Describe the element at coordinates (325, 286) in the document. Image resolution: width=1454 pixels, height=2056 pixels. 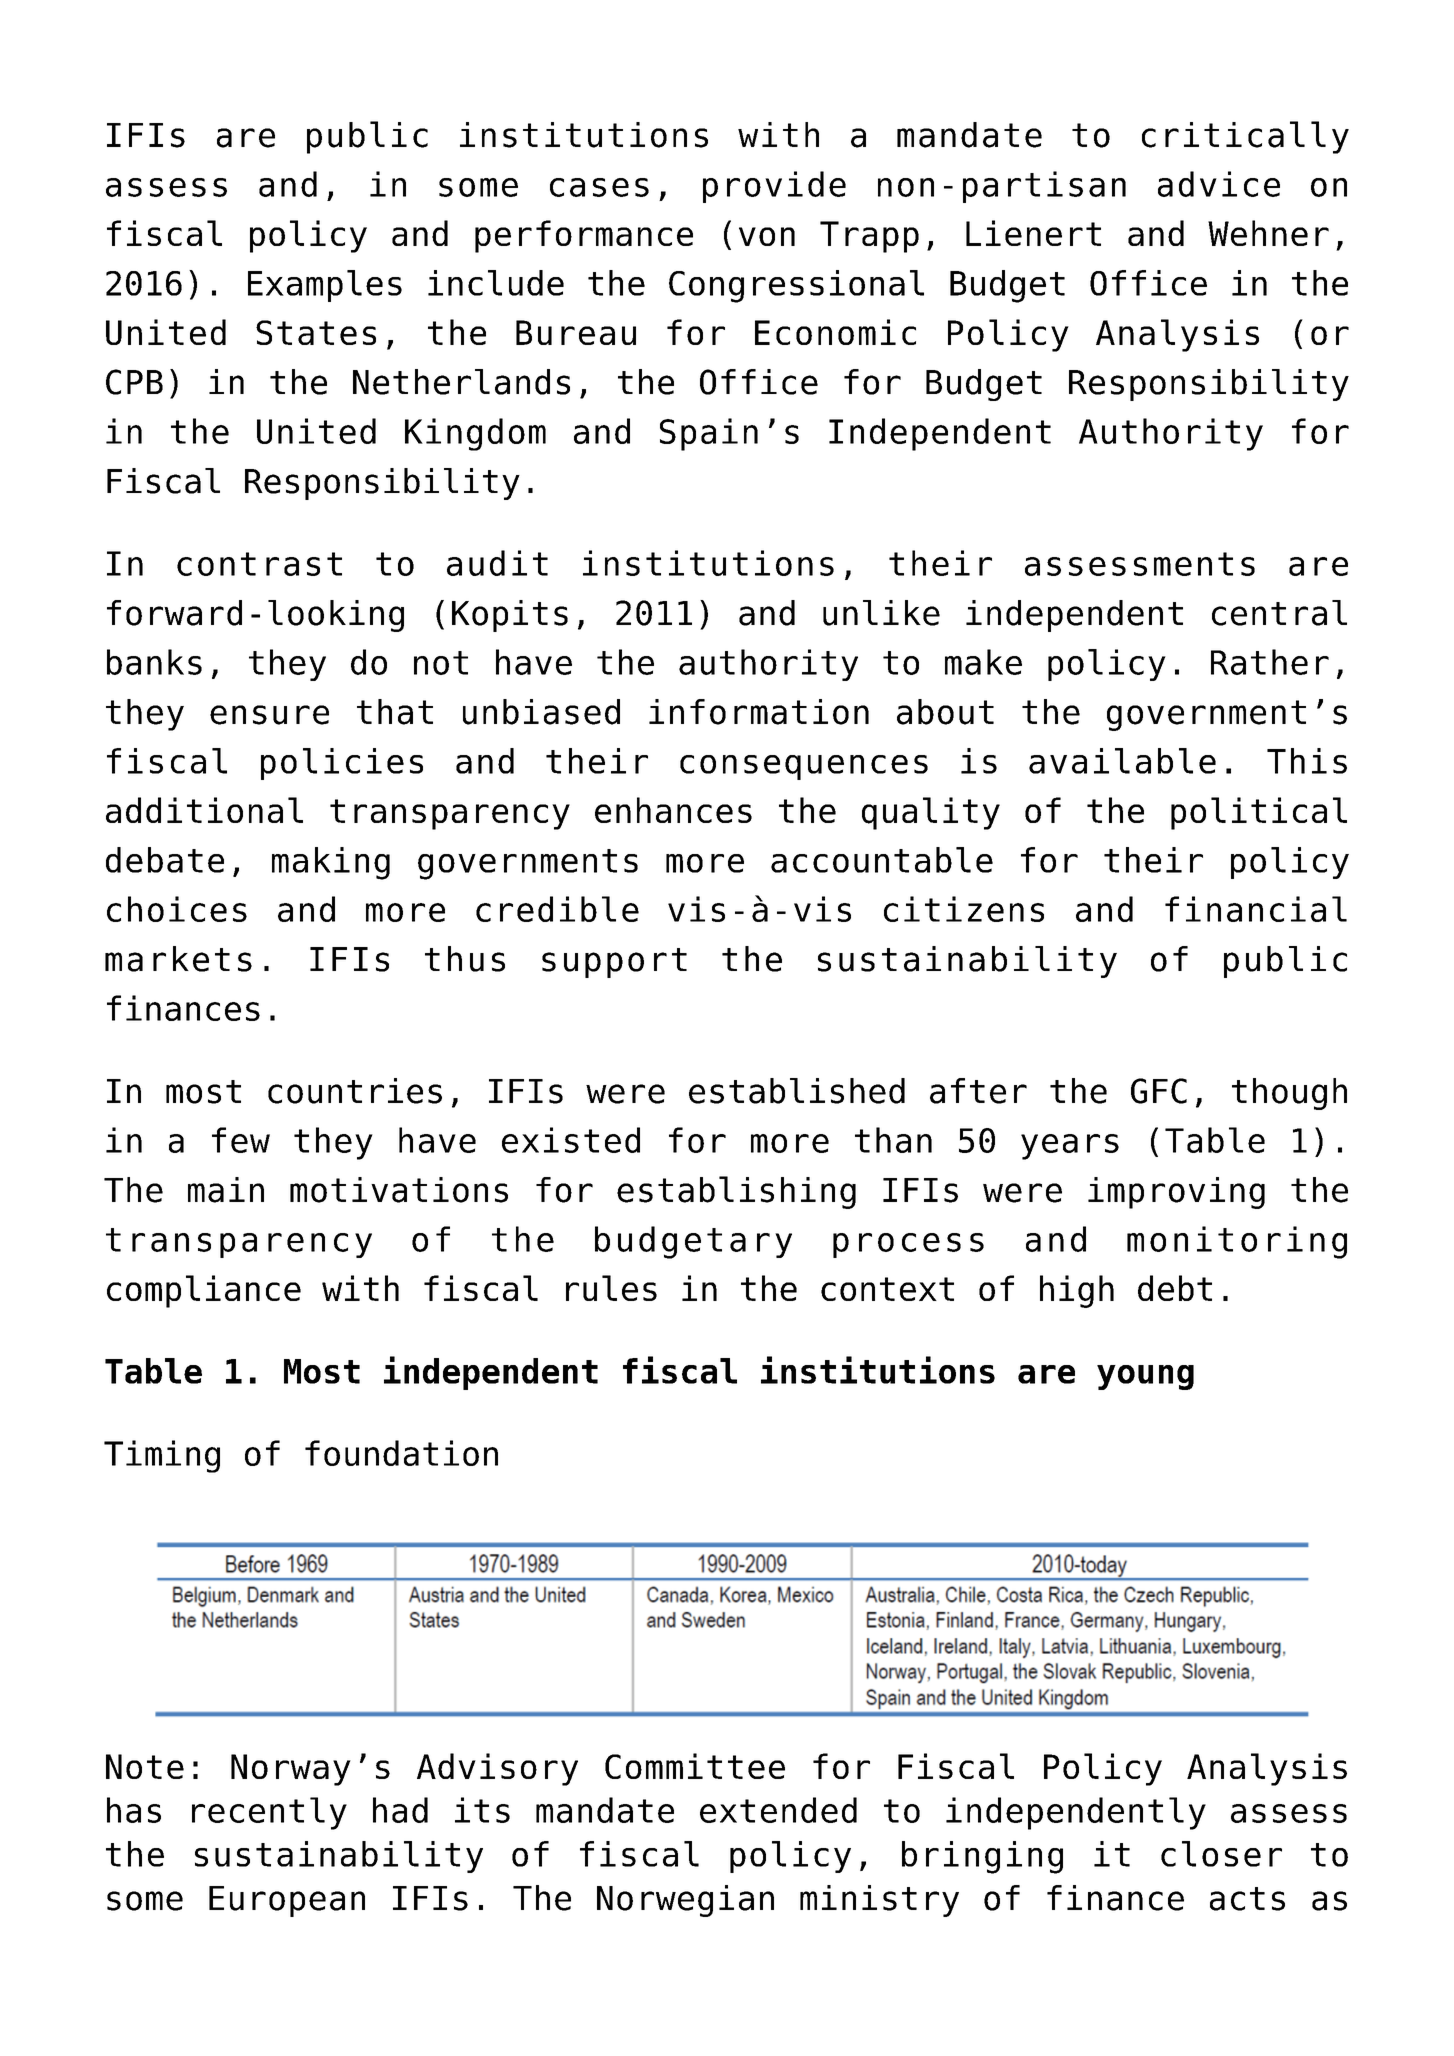
I see `Examples` at that location.
